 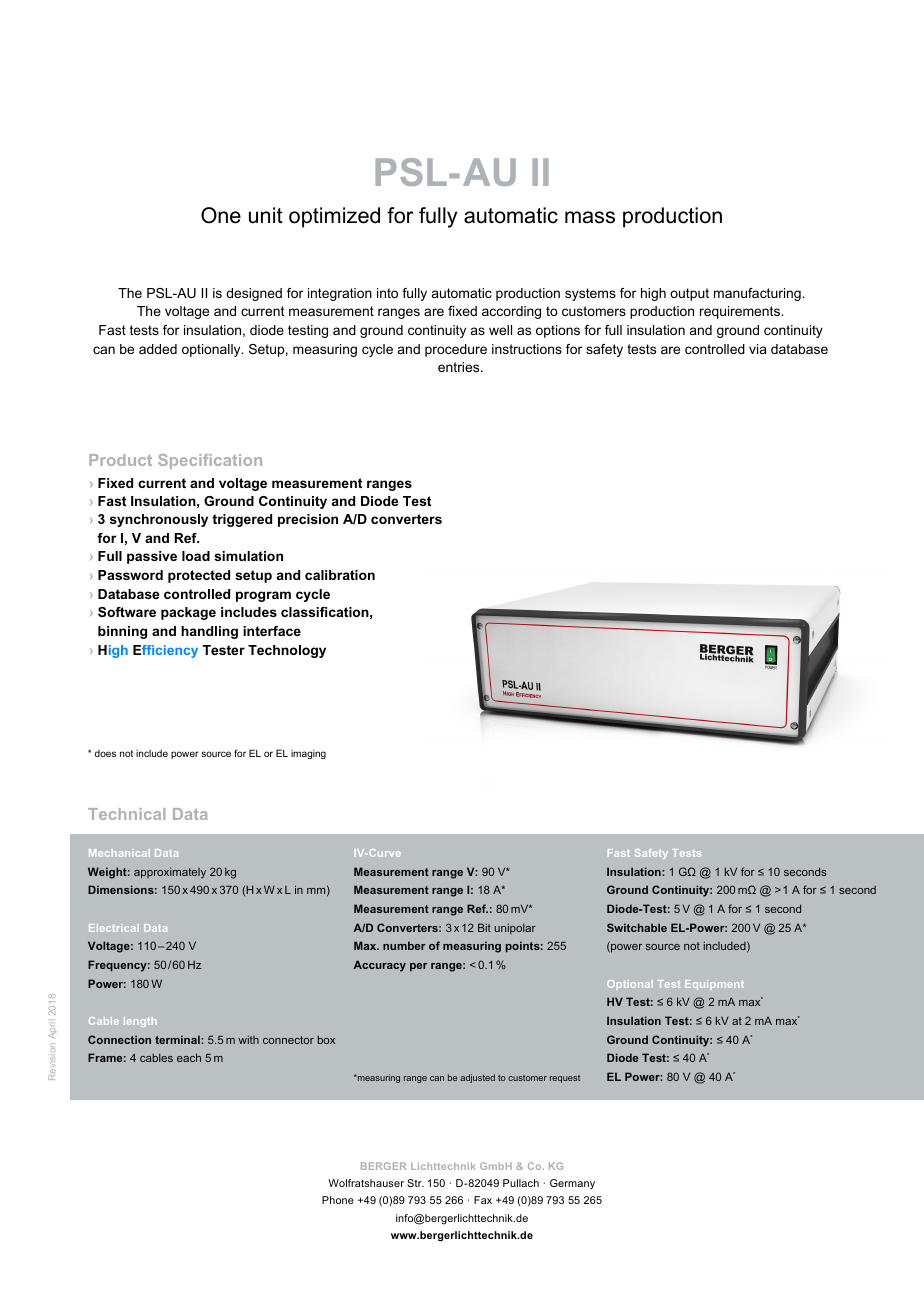 I want to click on Fax, so click(x=483, y=1200).
